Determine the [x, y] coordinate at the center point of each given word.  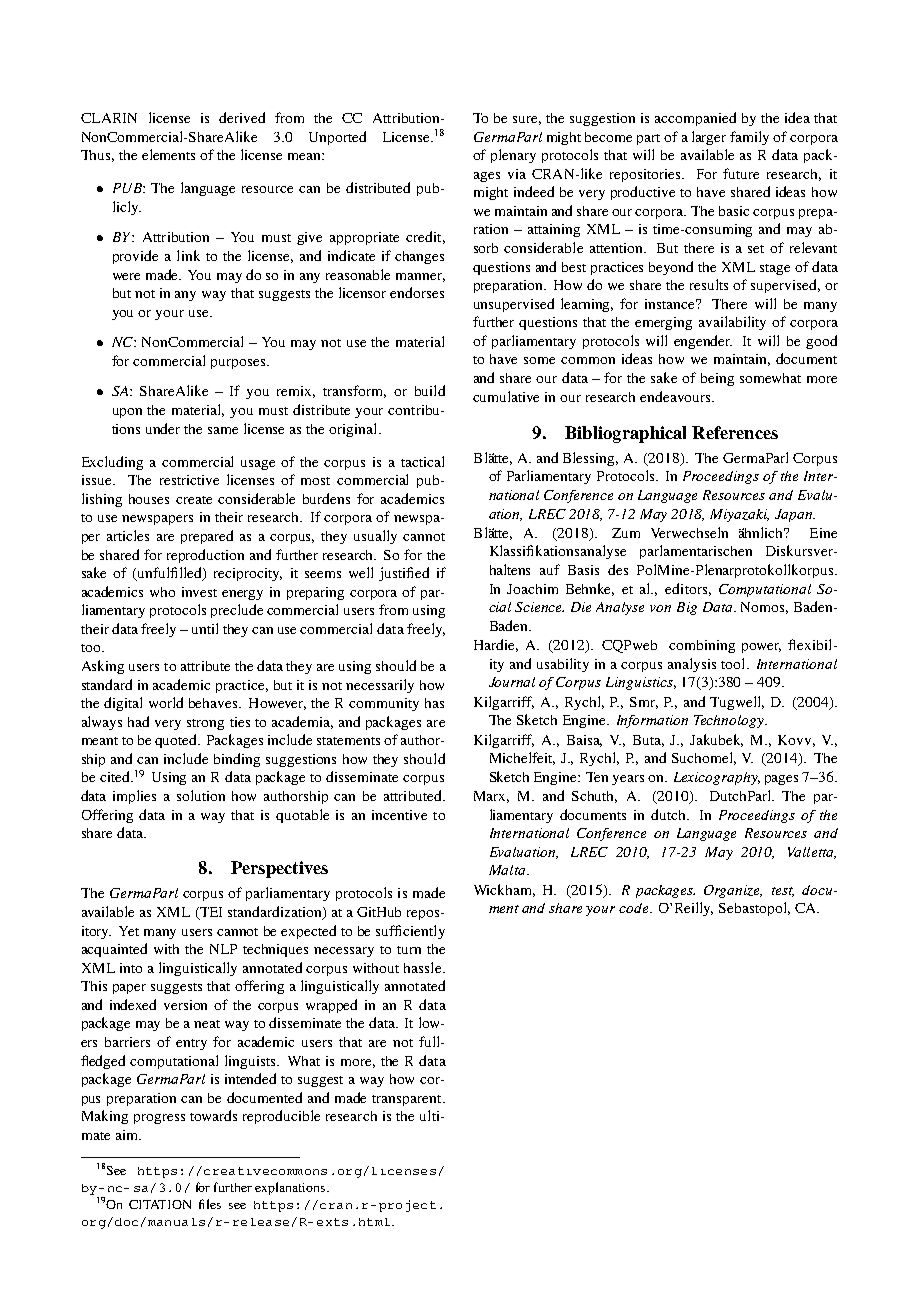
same [223, 430]
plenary [513, 156]
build [430, 390]
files [210, 1204]
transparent [408, 1100]
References [735, 432]
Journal [512, 682]
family [749, 138]
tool [734, 663]
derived [242, 117]
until [205, 628]
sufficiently [410, 932]
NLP [223, 949]
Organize [733, 891]
